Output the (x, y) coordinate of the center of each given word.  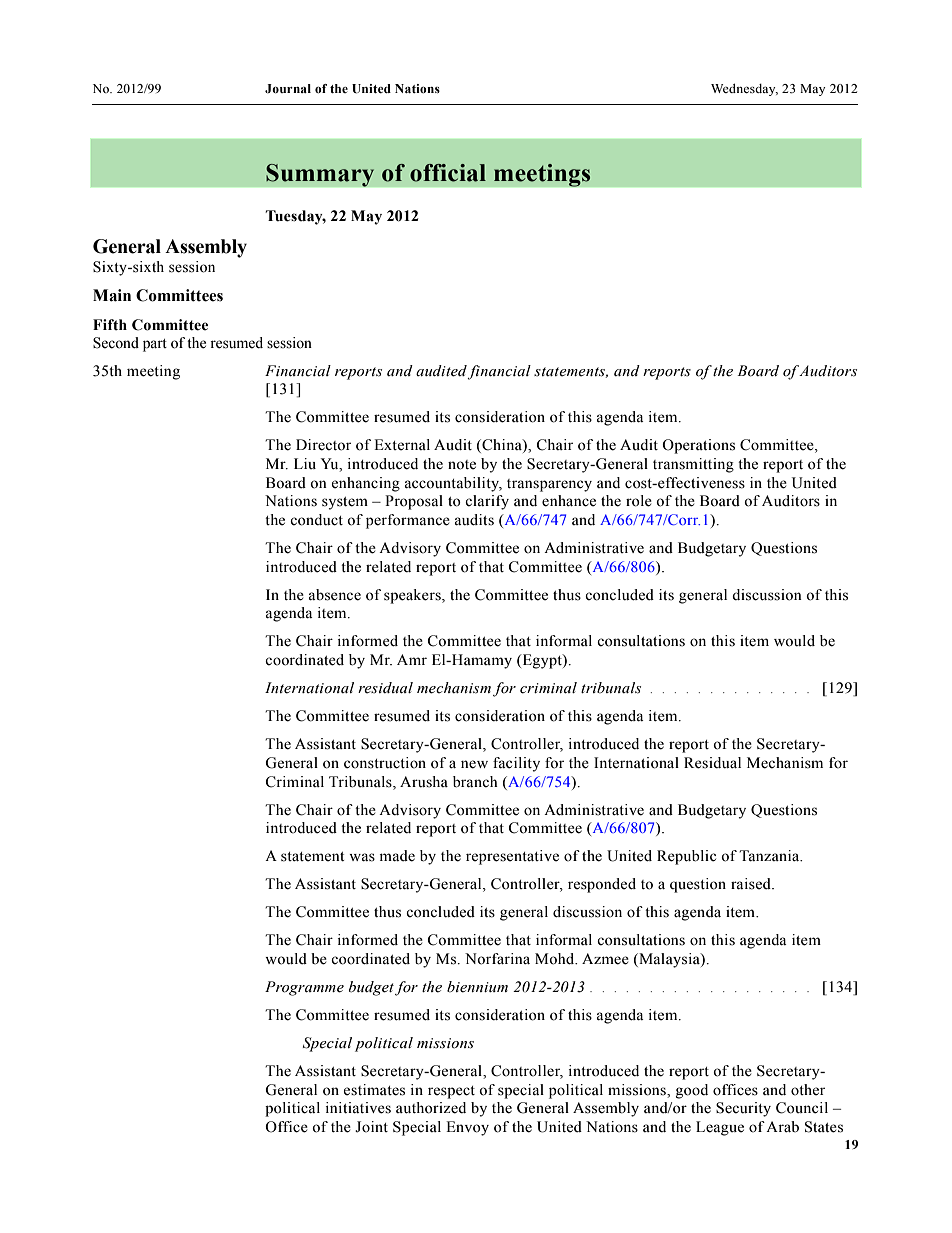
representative (512, 857)
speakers (413, 596)
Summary (320, 175)
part (155, 345)
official (448, 173)
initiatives (358, 1108)
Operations (698, 446)
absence (335, 595)
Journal (288, 88)
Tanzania (770, 856)
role (639, 501)
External (402, 445)
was (362, 857)
